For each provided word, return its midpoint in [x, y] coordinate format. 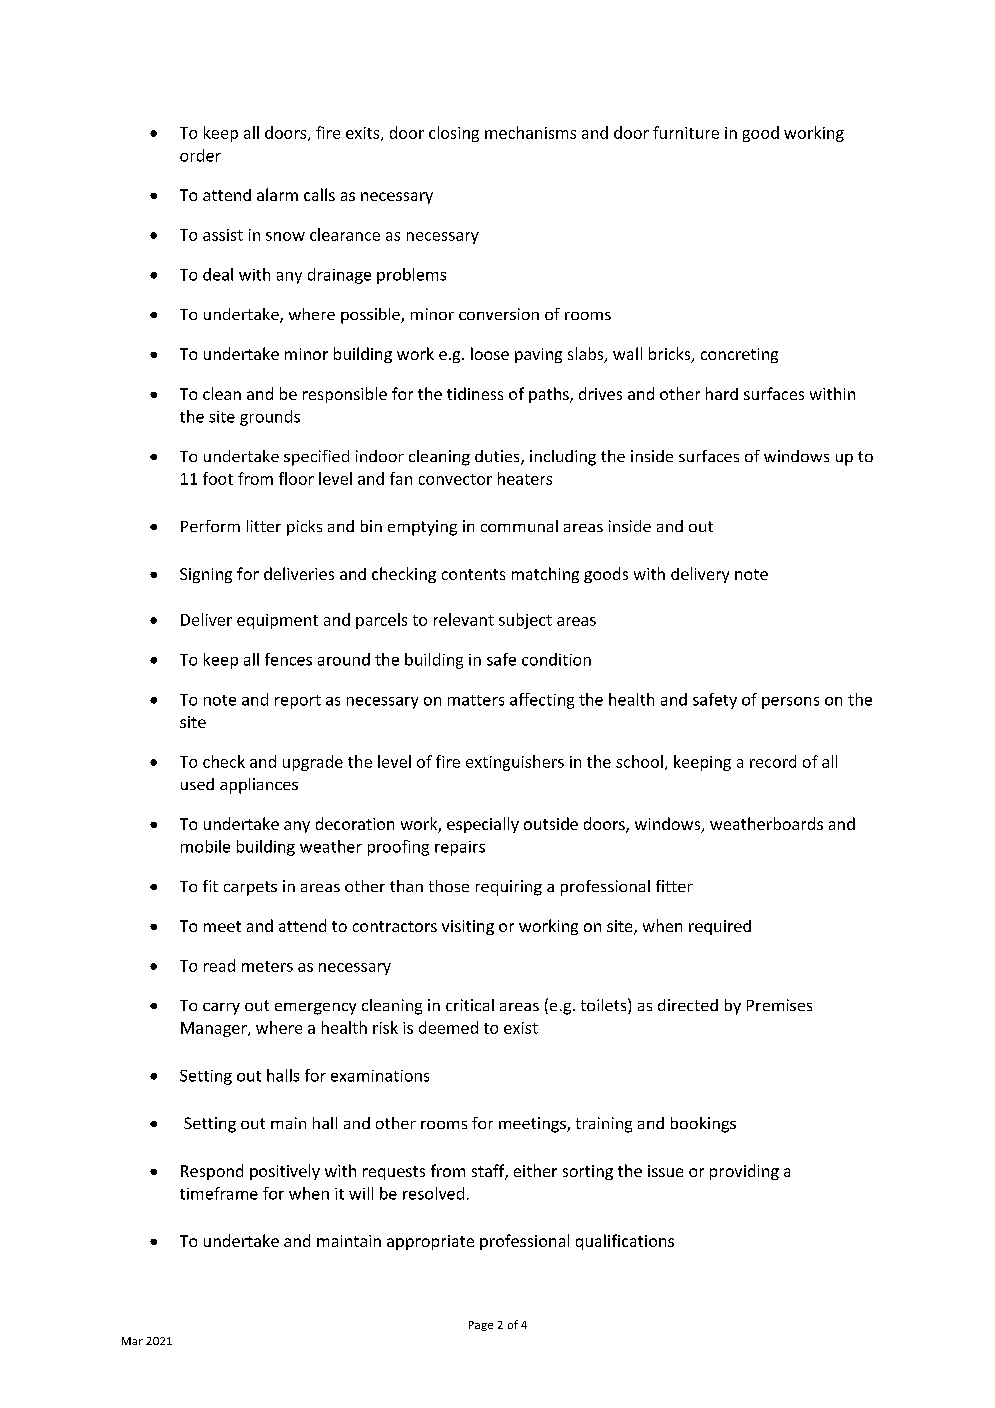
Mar [132, 1341]
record [773, 761]
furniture [686, 132]
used [197, 784]
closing [454, 134]
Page [481, 1326]
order [200, 155]
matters [476, 700]
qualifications [625, 1242]
